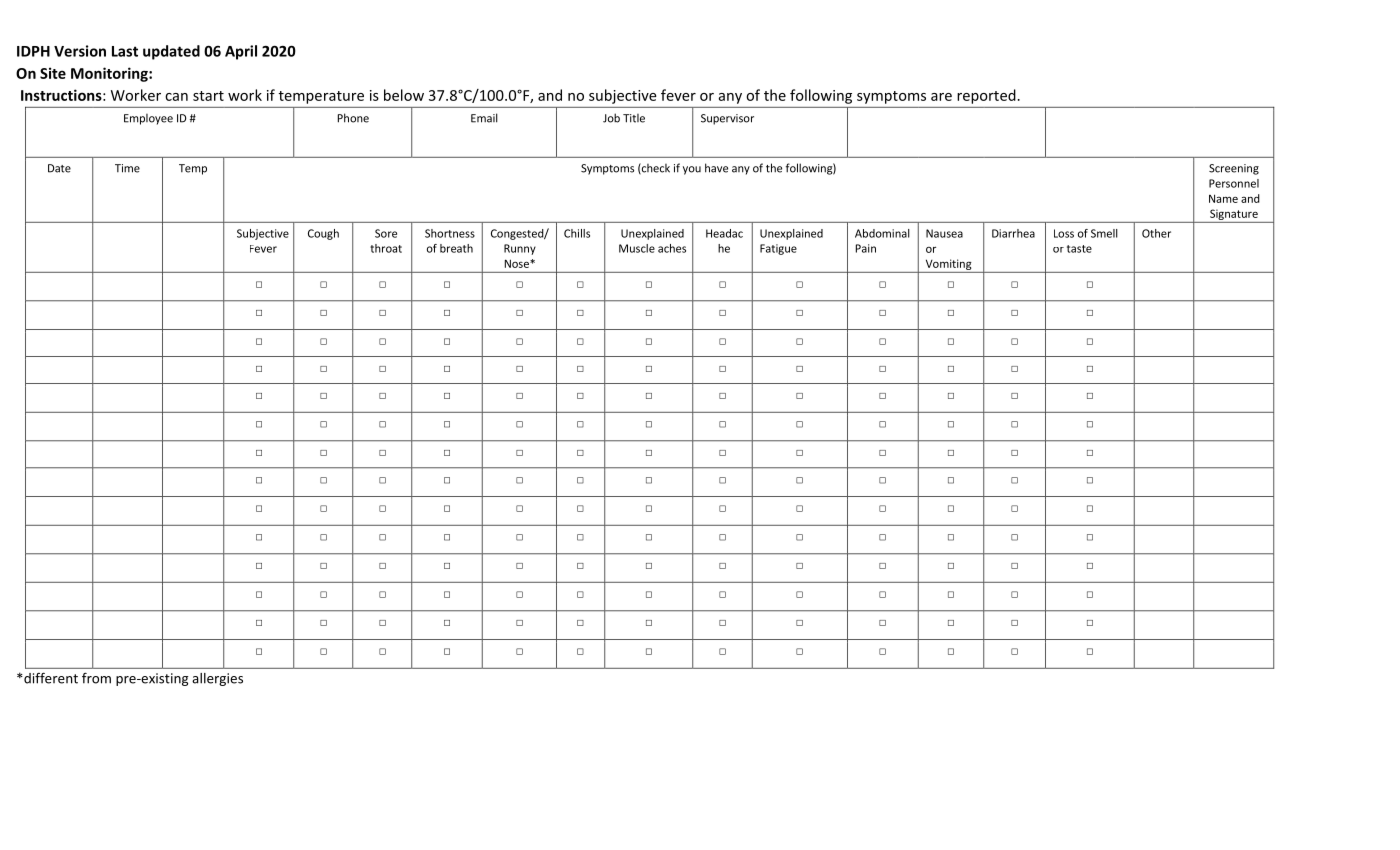 This page has width=1400, height=850. What do you see at coordinates (987, 96) in the page?
I see `reported` at bounding box center [987, 96].
